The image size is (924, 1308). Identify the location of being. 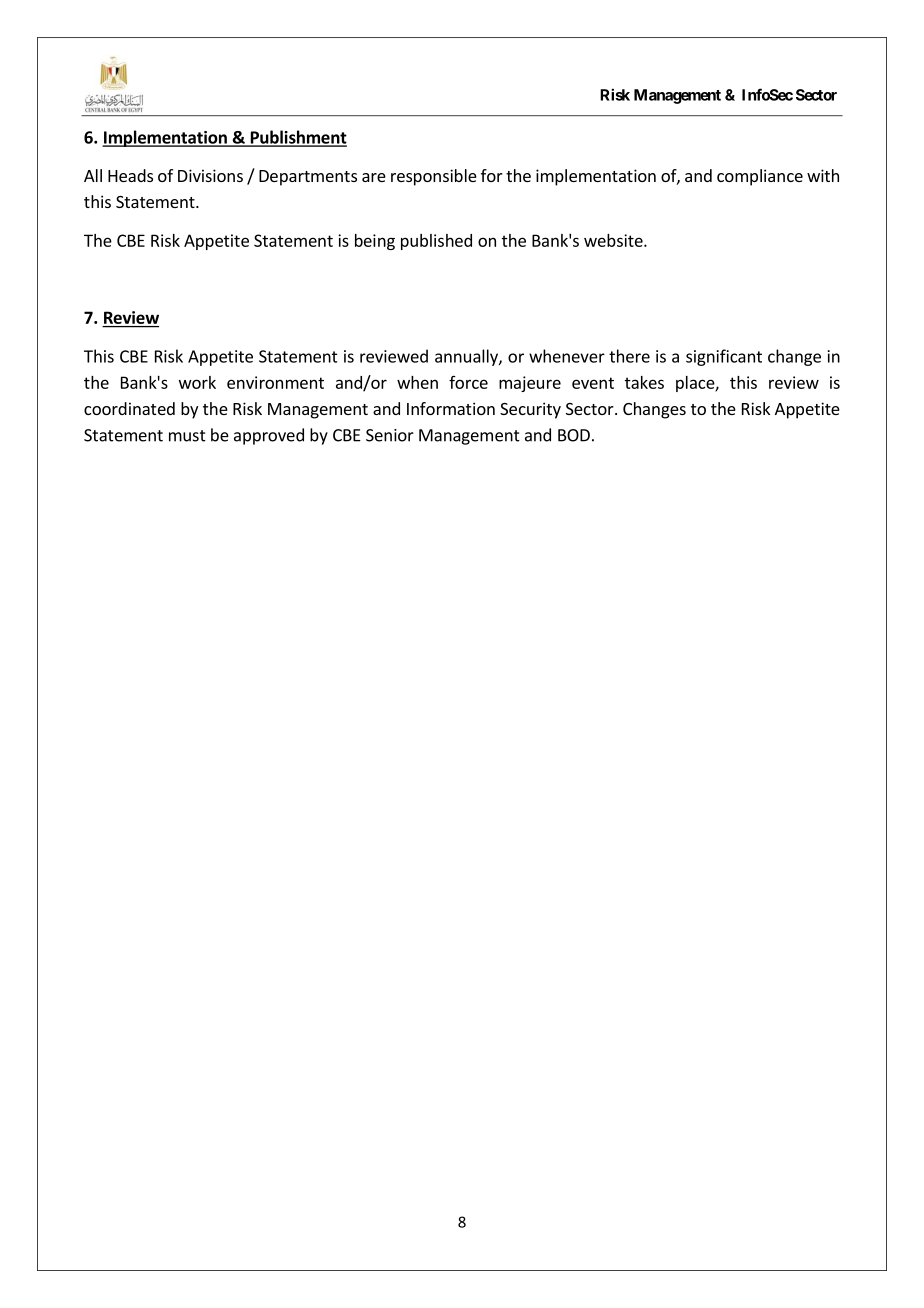
(375, 242).
